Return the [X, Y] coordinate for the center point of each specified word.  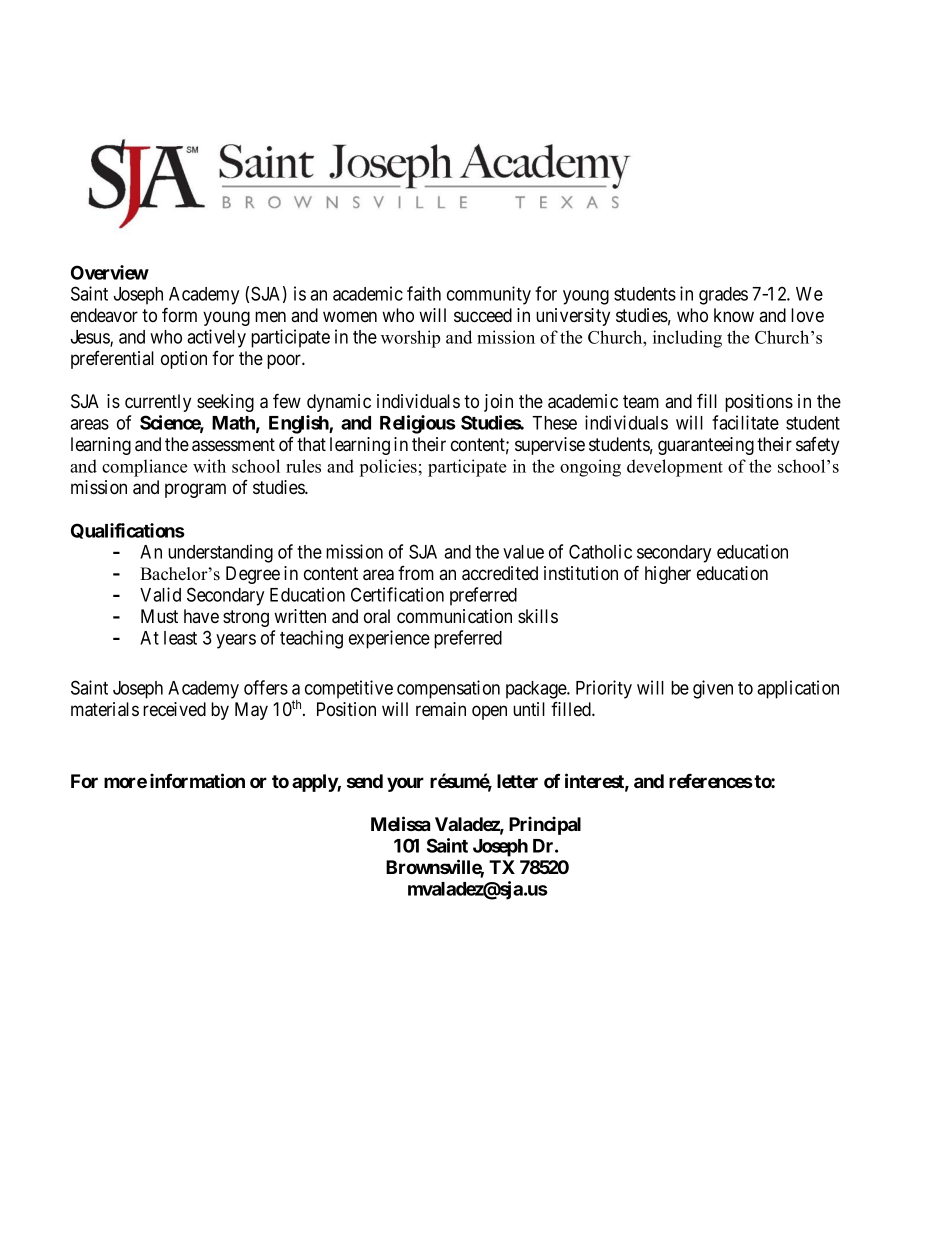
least [180, 638]
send [365, 781]
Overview [110, 272]
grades [723, 296]
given [713, 689]
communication [454, 616]
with [209, 466]
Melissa [400, 823]
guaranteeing [706, 446]
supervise [550, 446]
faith [424, 293]
